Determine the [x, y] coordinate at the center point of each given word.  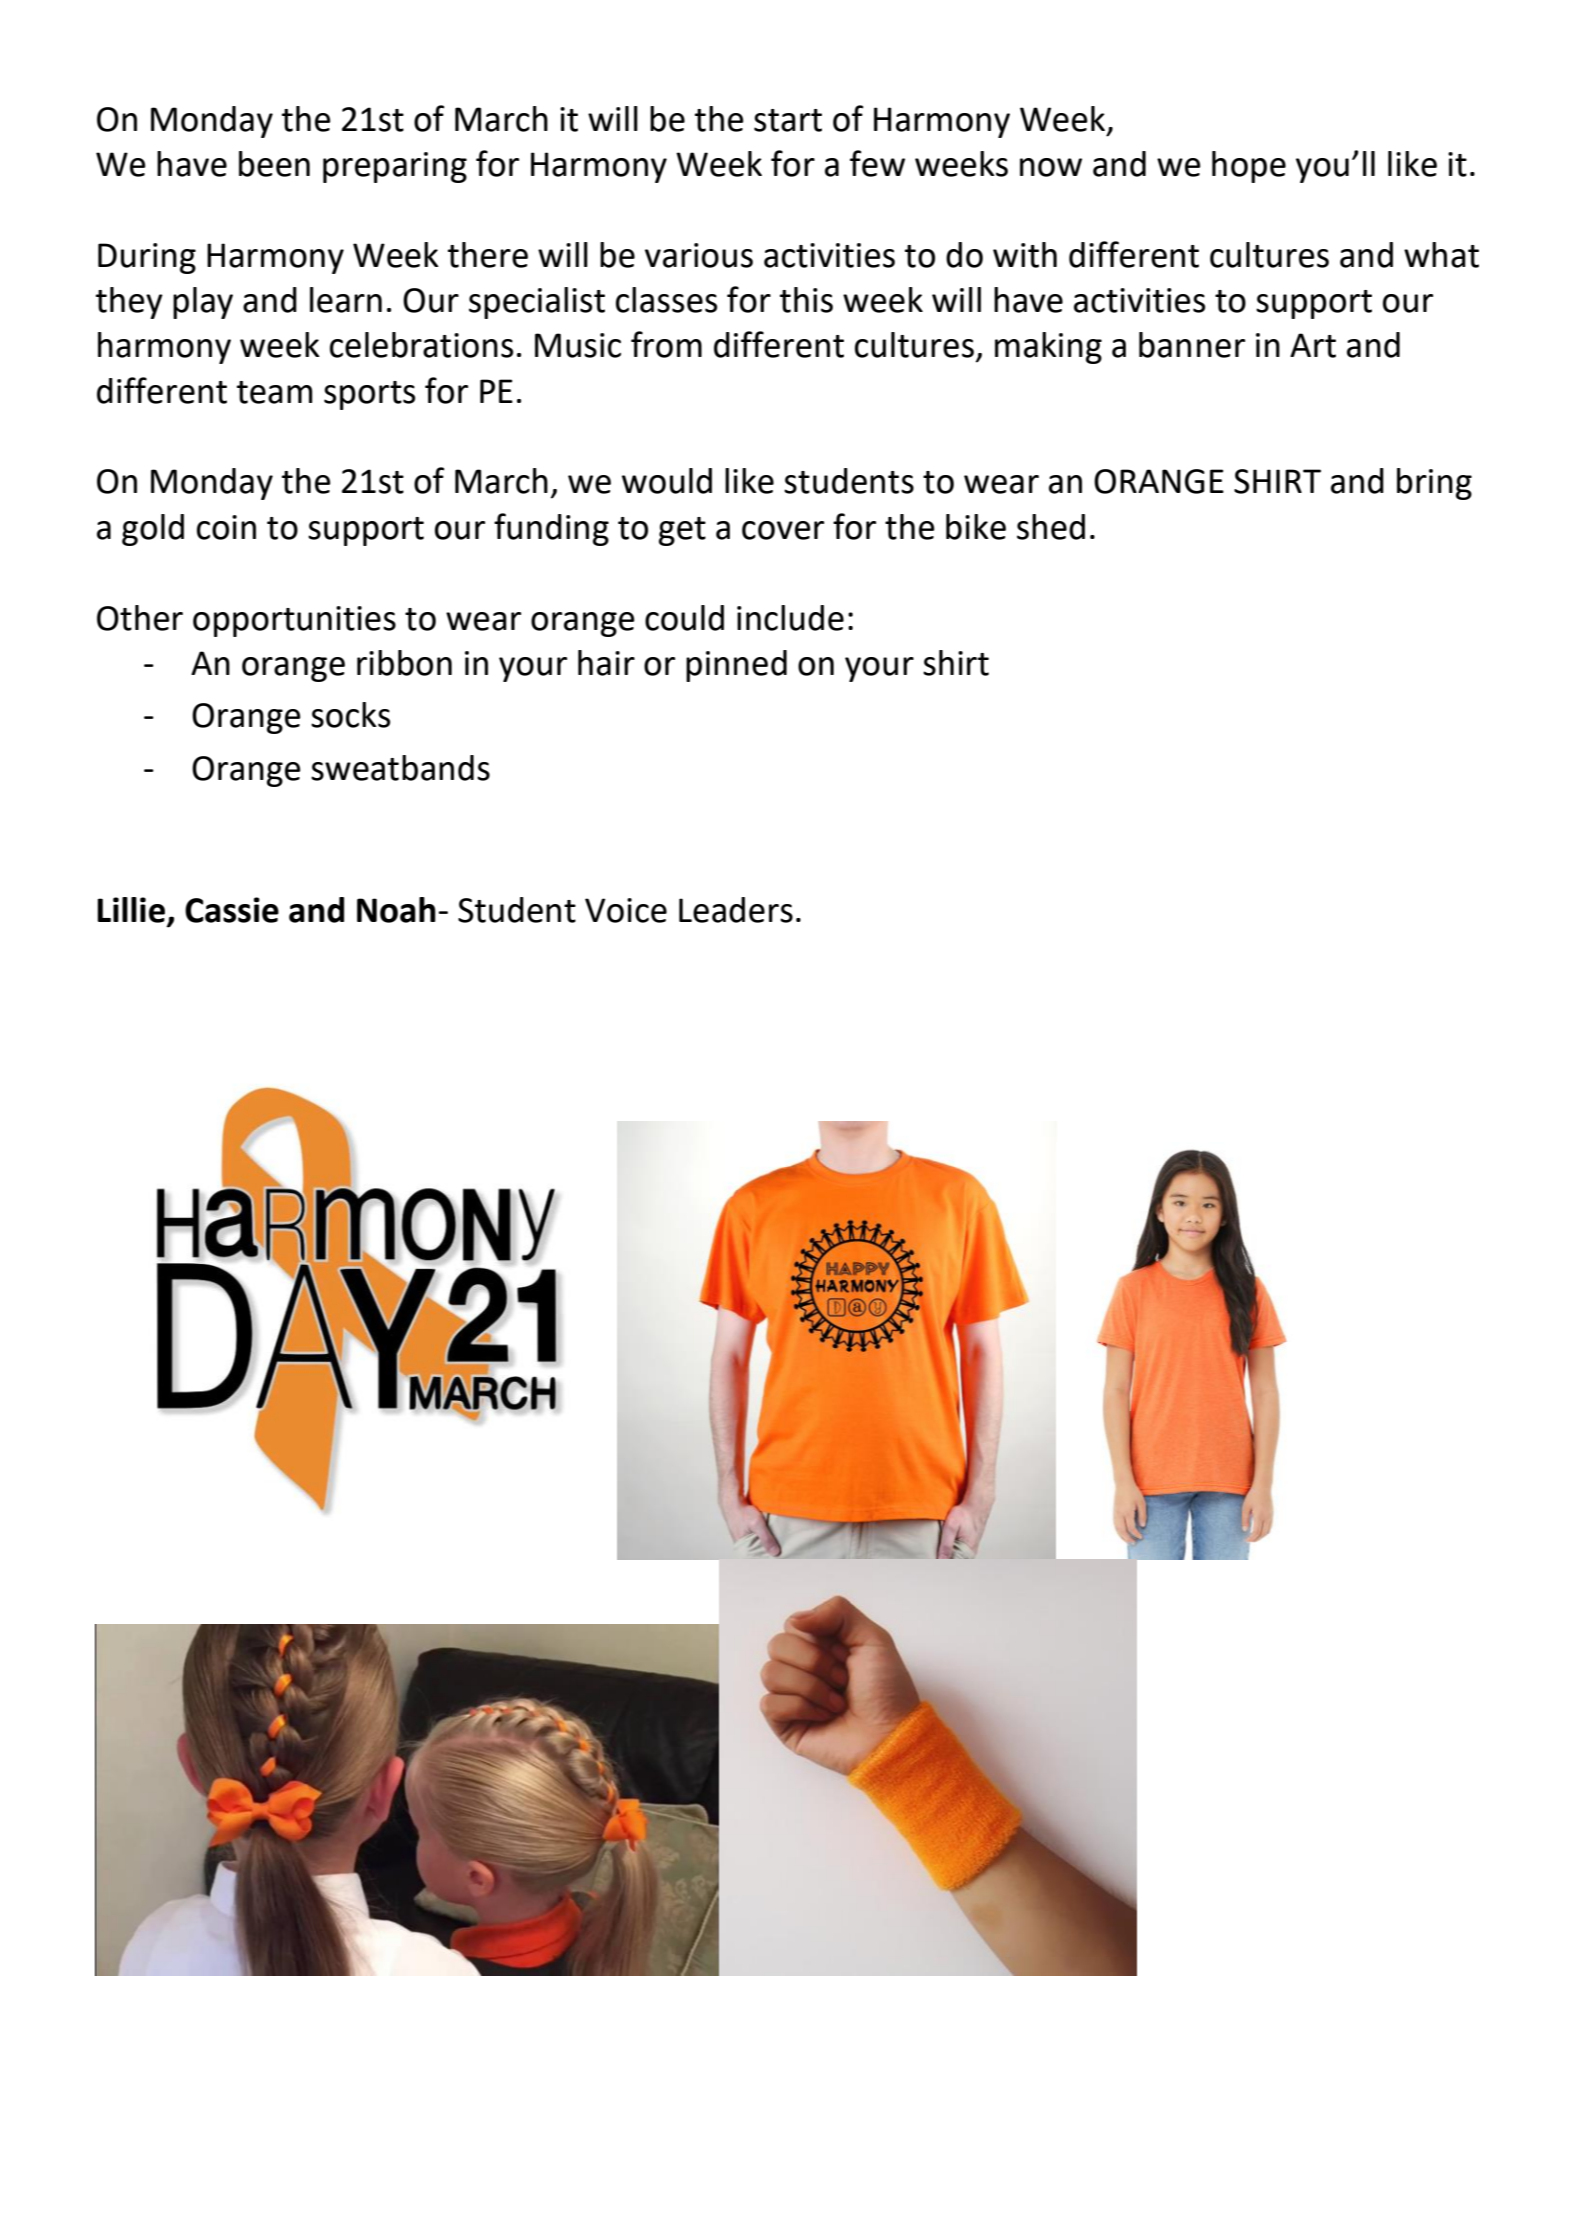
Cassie [232, 910]
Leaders [736, 910]
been [274, 164]
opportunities [294, 621]
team [274, 392]
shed [1051, 527]
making [1048, 348]
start [788, 120]
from [666, 344]
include [790, 618]
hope [1249, 167]
